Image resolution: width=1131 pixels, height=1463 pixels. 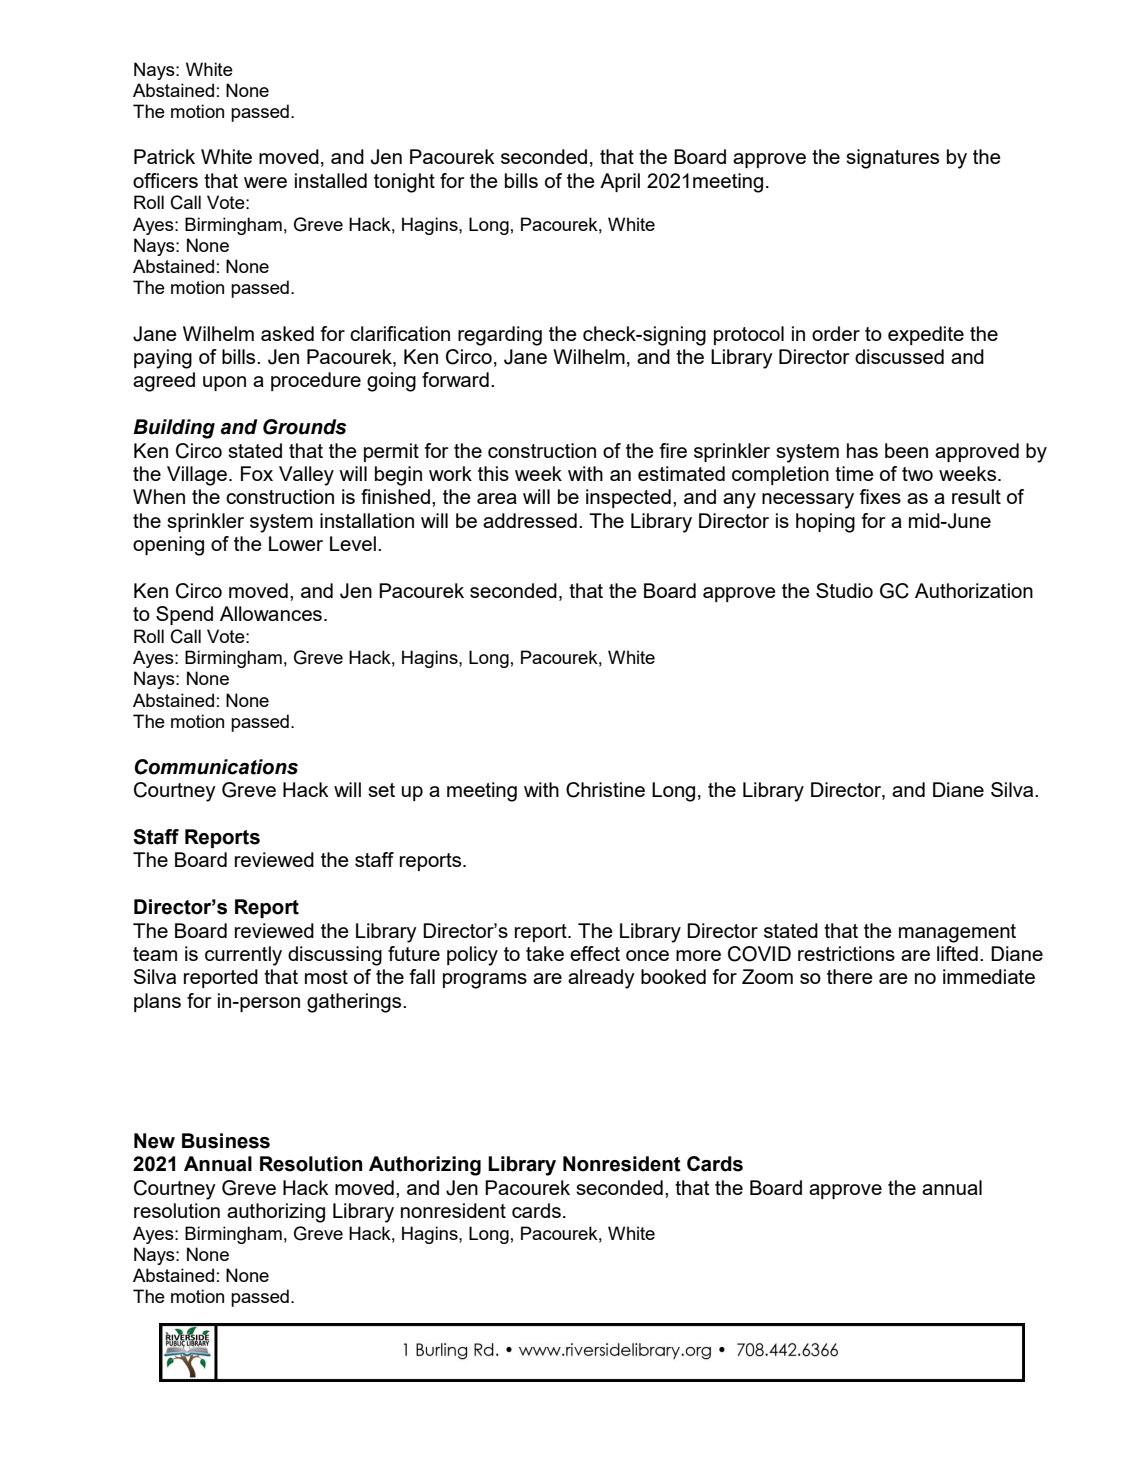 I want to click on addressed, so click(x=530, y=520).
